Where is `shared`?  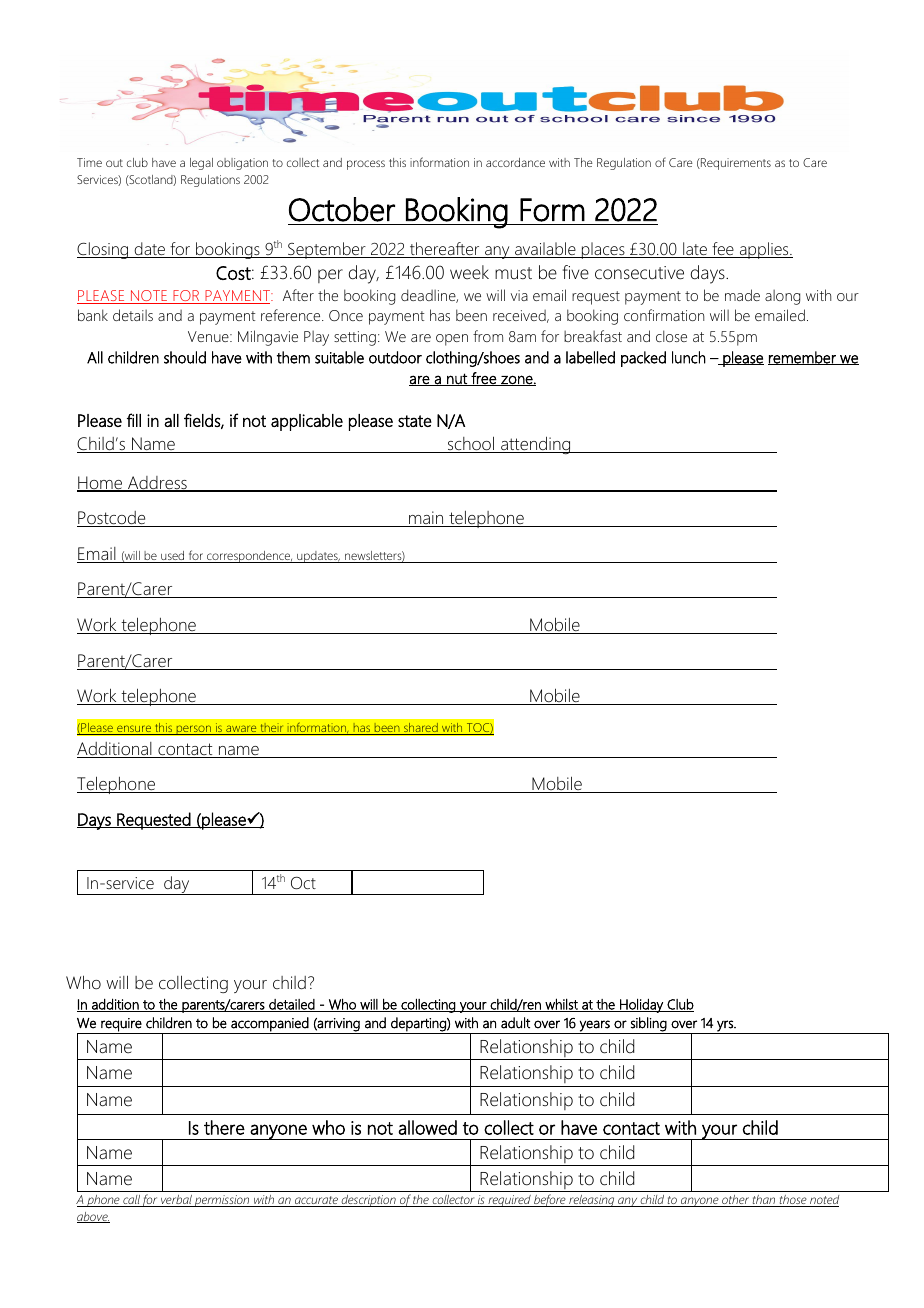 shared is located at coordinates (421, 729).
